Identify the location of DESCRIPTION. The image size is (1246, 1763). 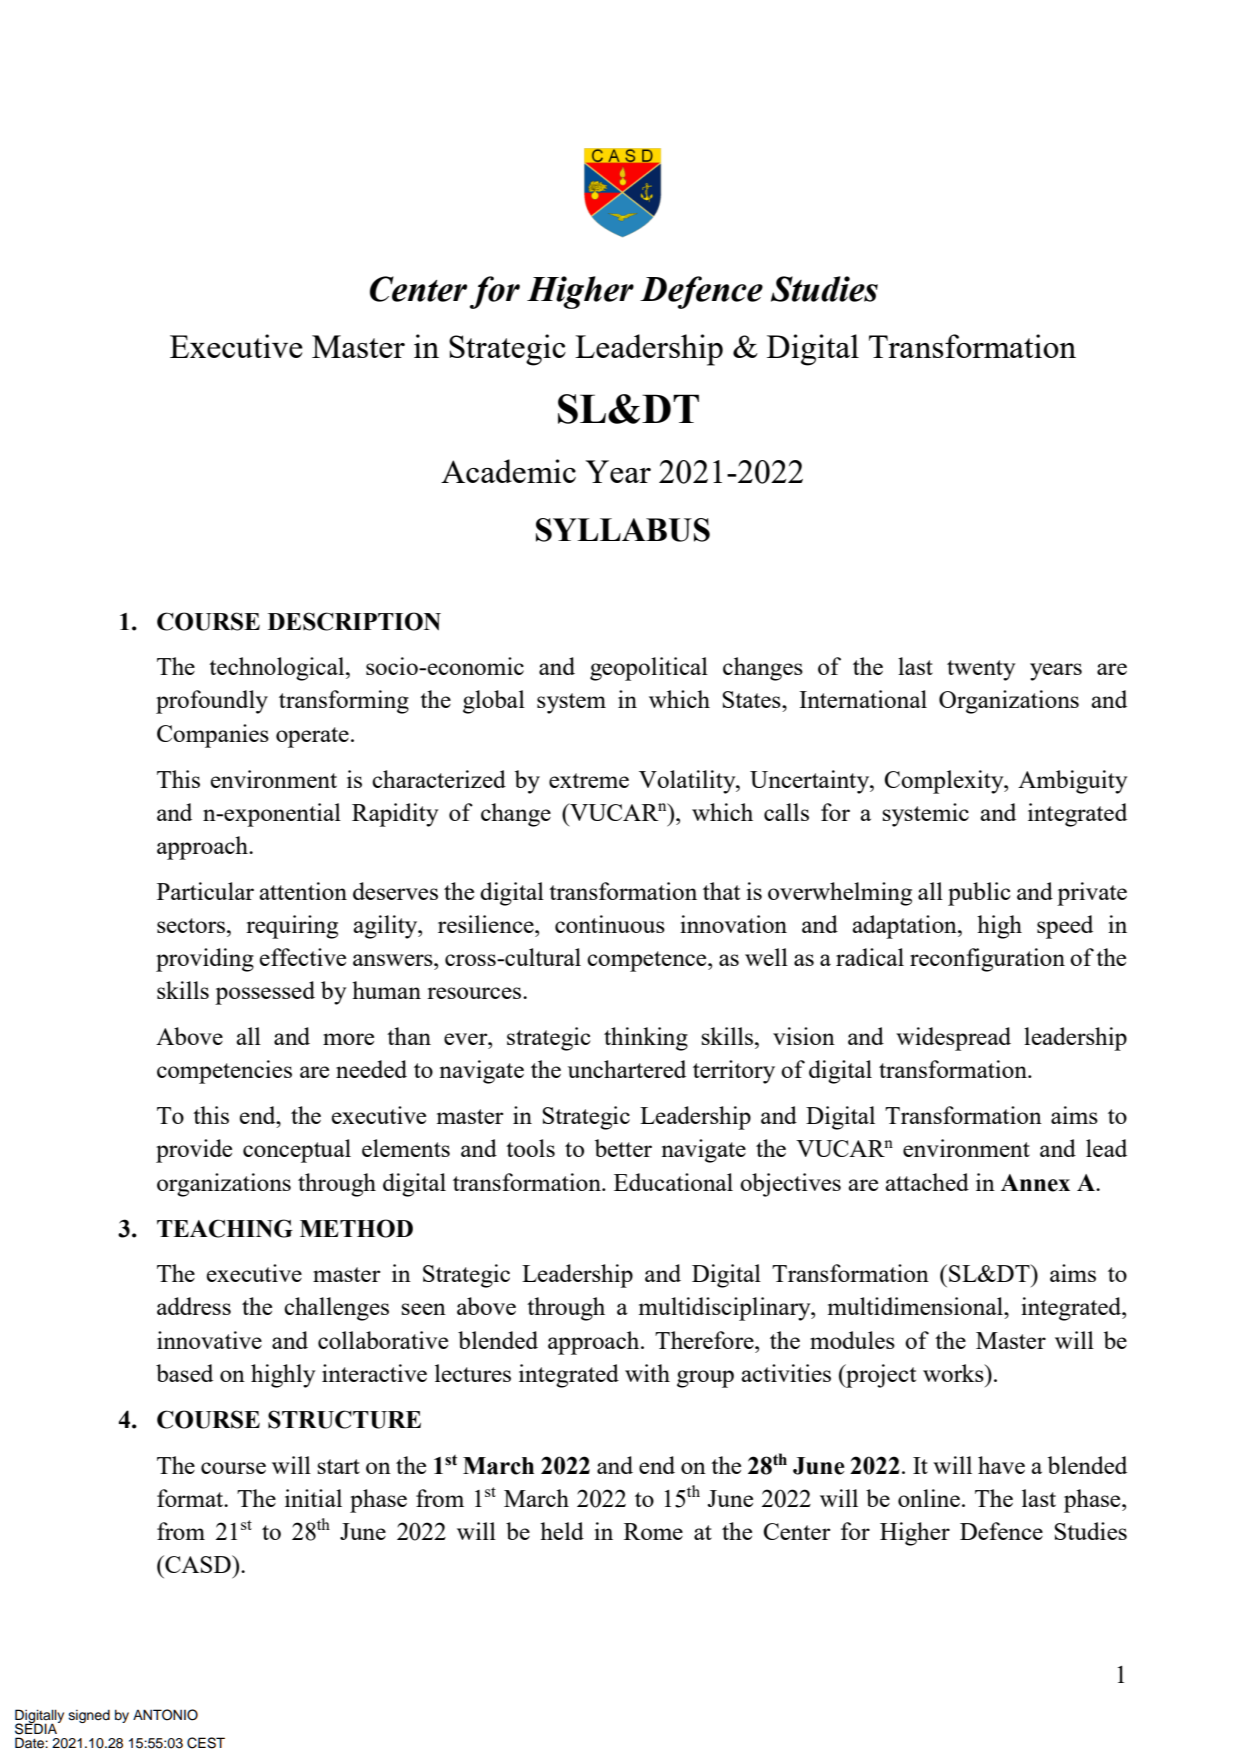
(354, 621).
